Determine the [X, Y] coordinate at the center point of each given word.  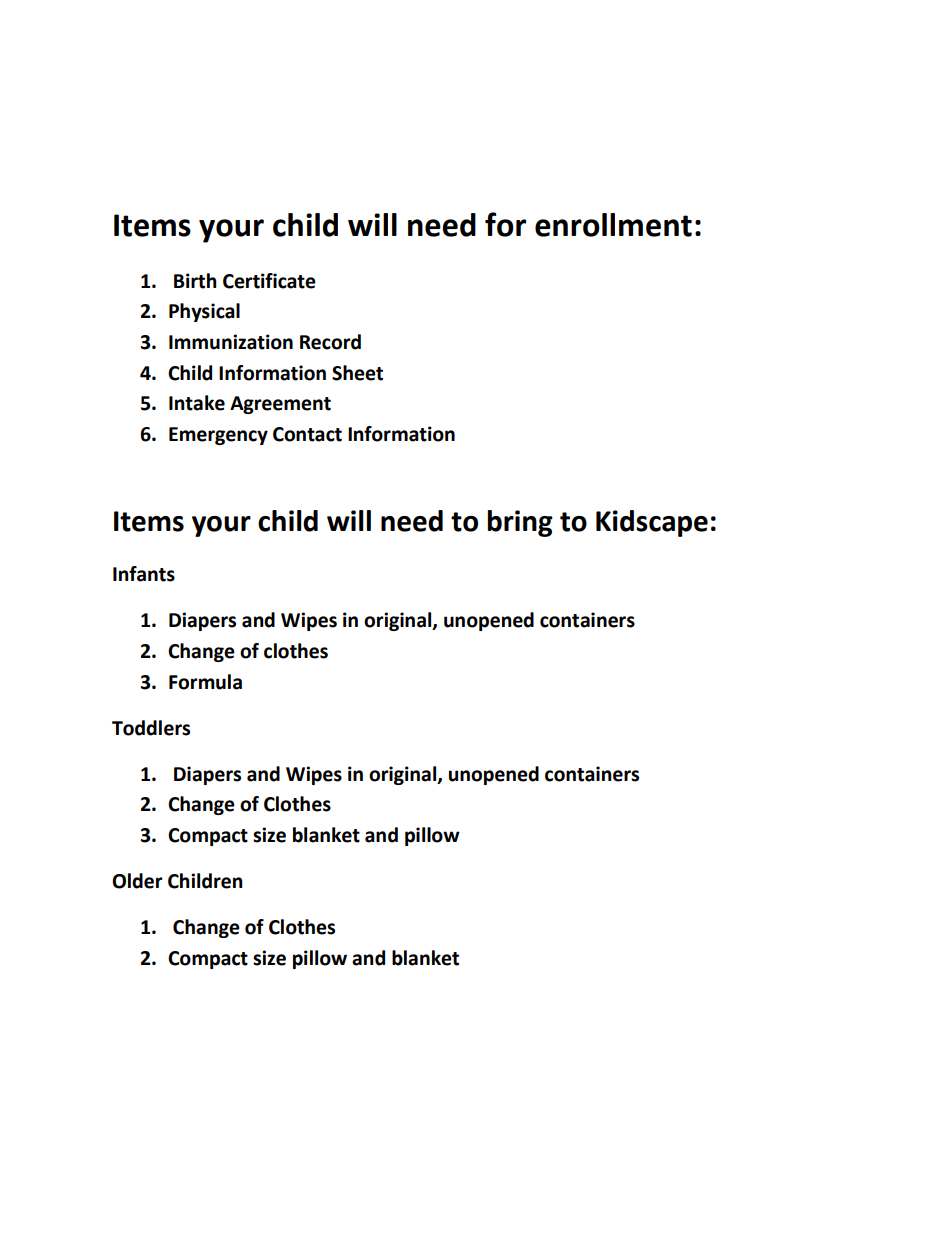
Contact [307, 434]
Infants [144, 574]
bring [520, 523]
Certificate [269, 281]
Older [137, 881]
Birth [195, 281]
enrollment [613, 225]
